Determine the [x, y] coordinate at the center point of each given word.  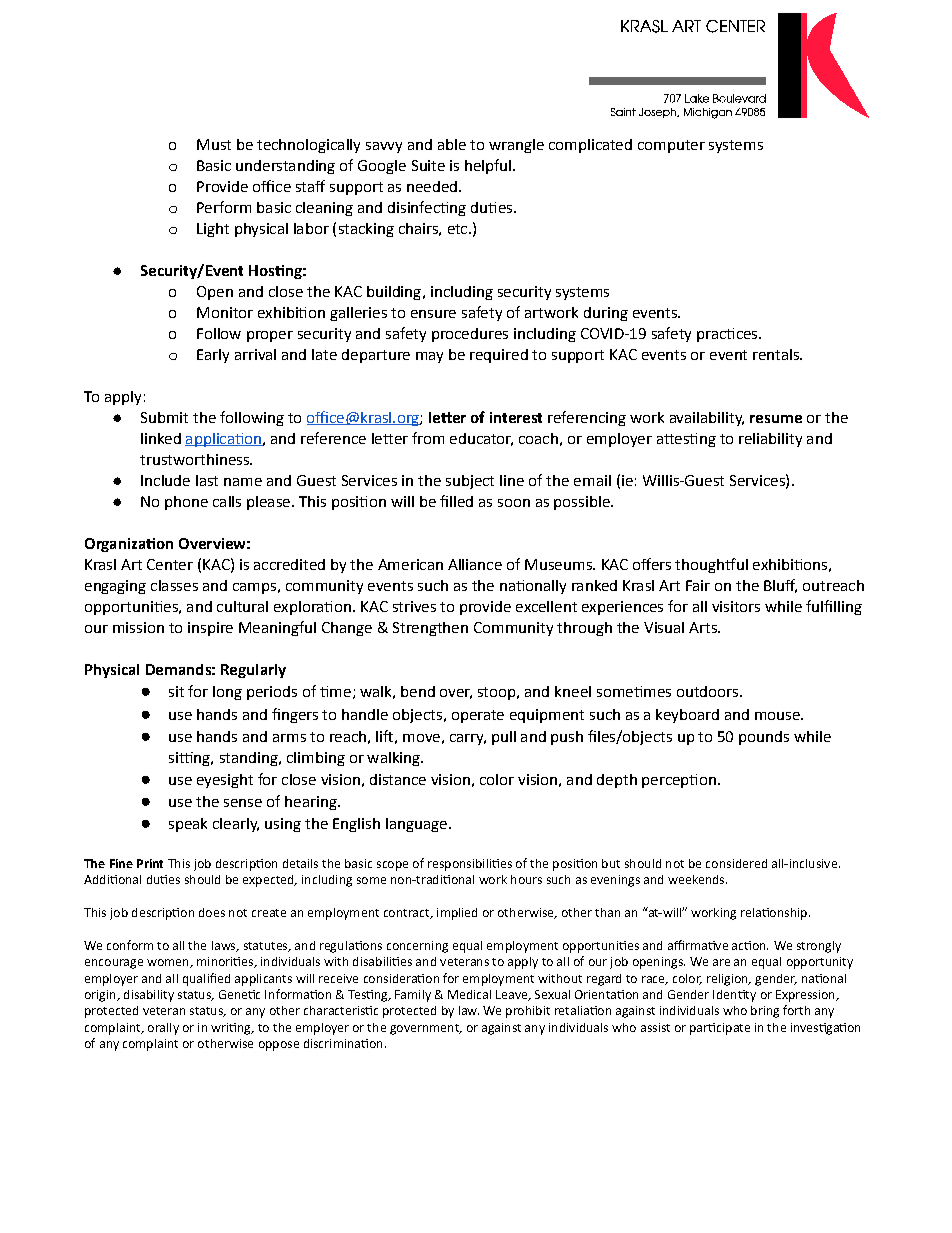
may [429, 357]
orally [163, 1029]
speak [188, 825]
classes [174, 585]
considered [736, 863]
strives [414, 606]
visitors [736, 606]
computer [671, 146]
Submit [164, 417]
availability [707, 419]
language [416, 825]
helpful [488, 166]
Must [214, 144]
